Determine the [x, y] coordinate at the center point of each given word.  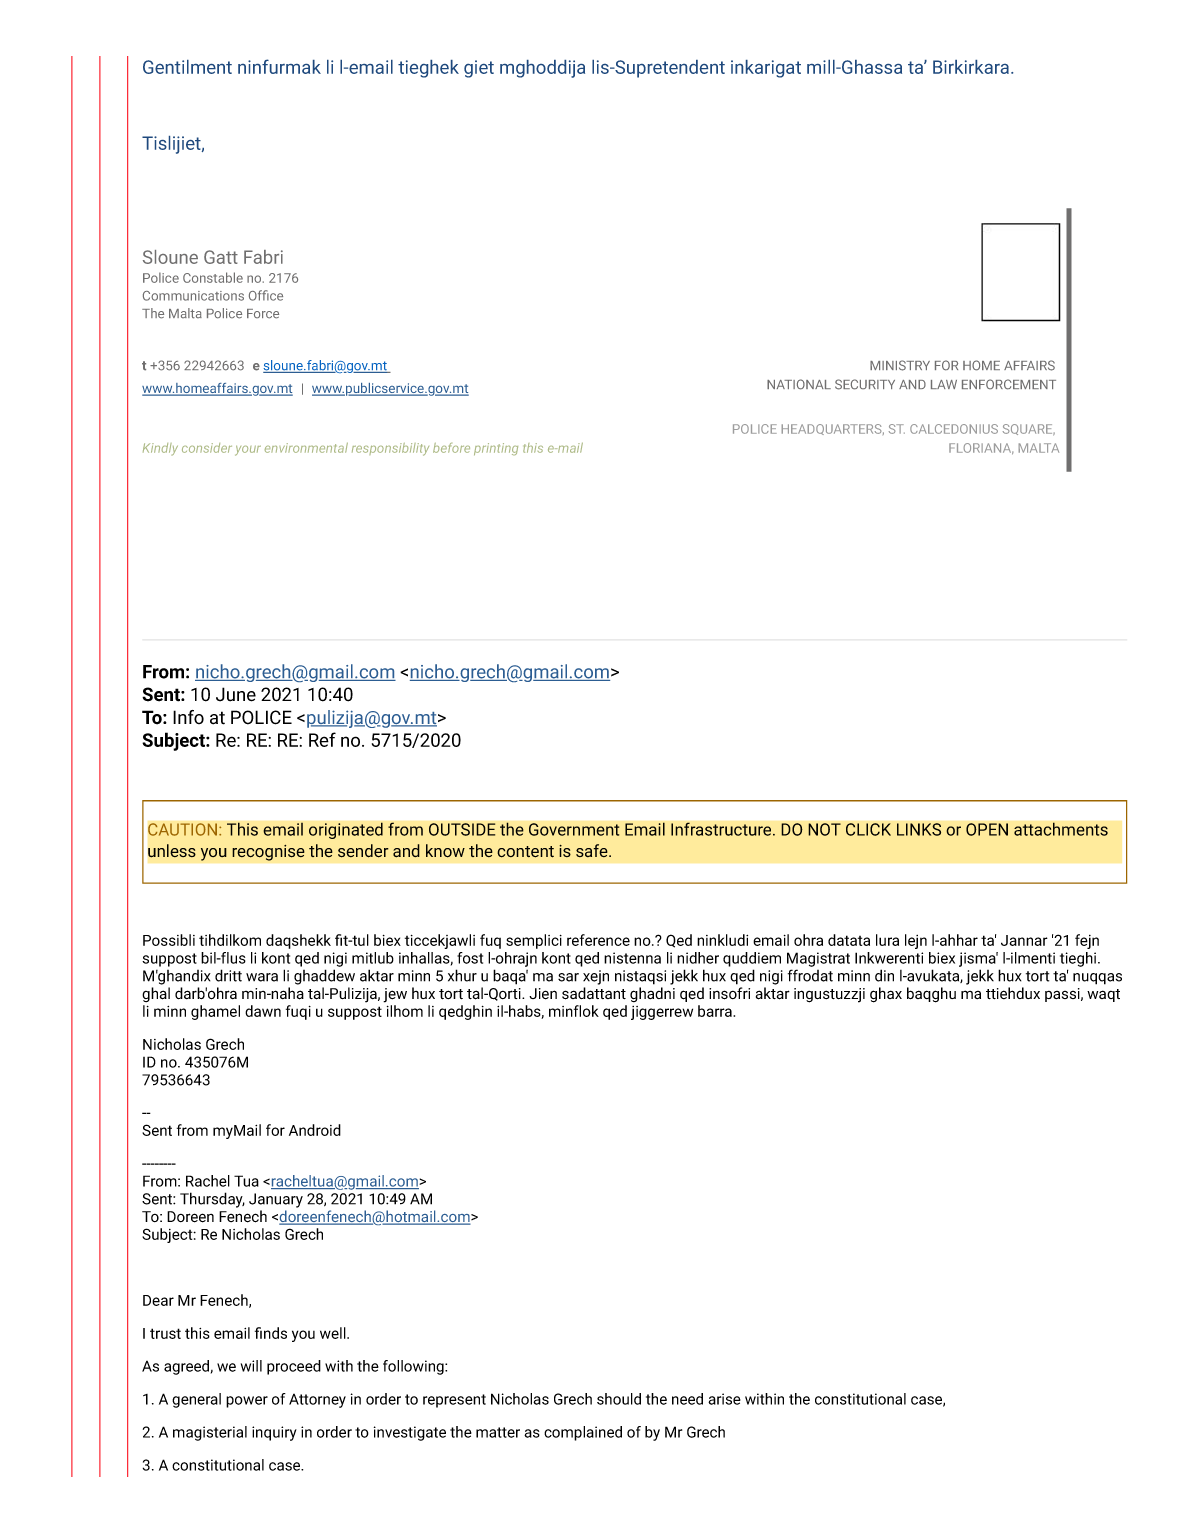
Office [266, 295]
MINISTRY [900, 365]
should [619, 1399]
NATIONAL [799, 384]
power [247, 1402]
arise [724, 1399]
